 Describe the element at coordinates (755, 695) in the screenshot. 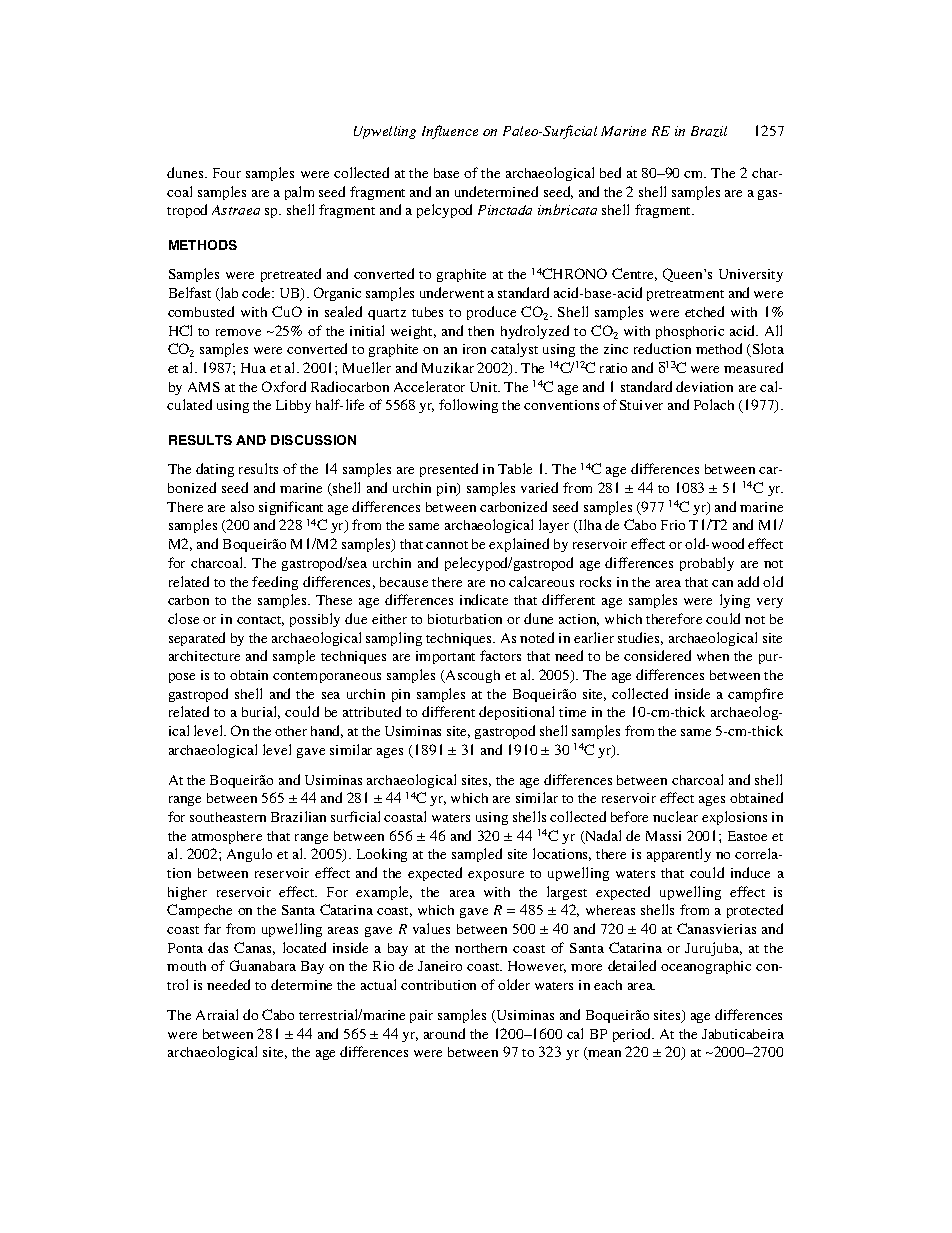

I see `campfire` at that location.
